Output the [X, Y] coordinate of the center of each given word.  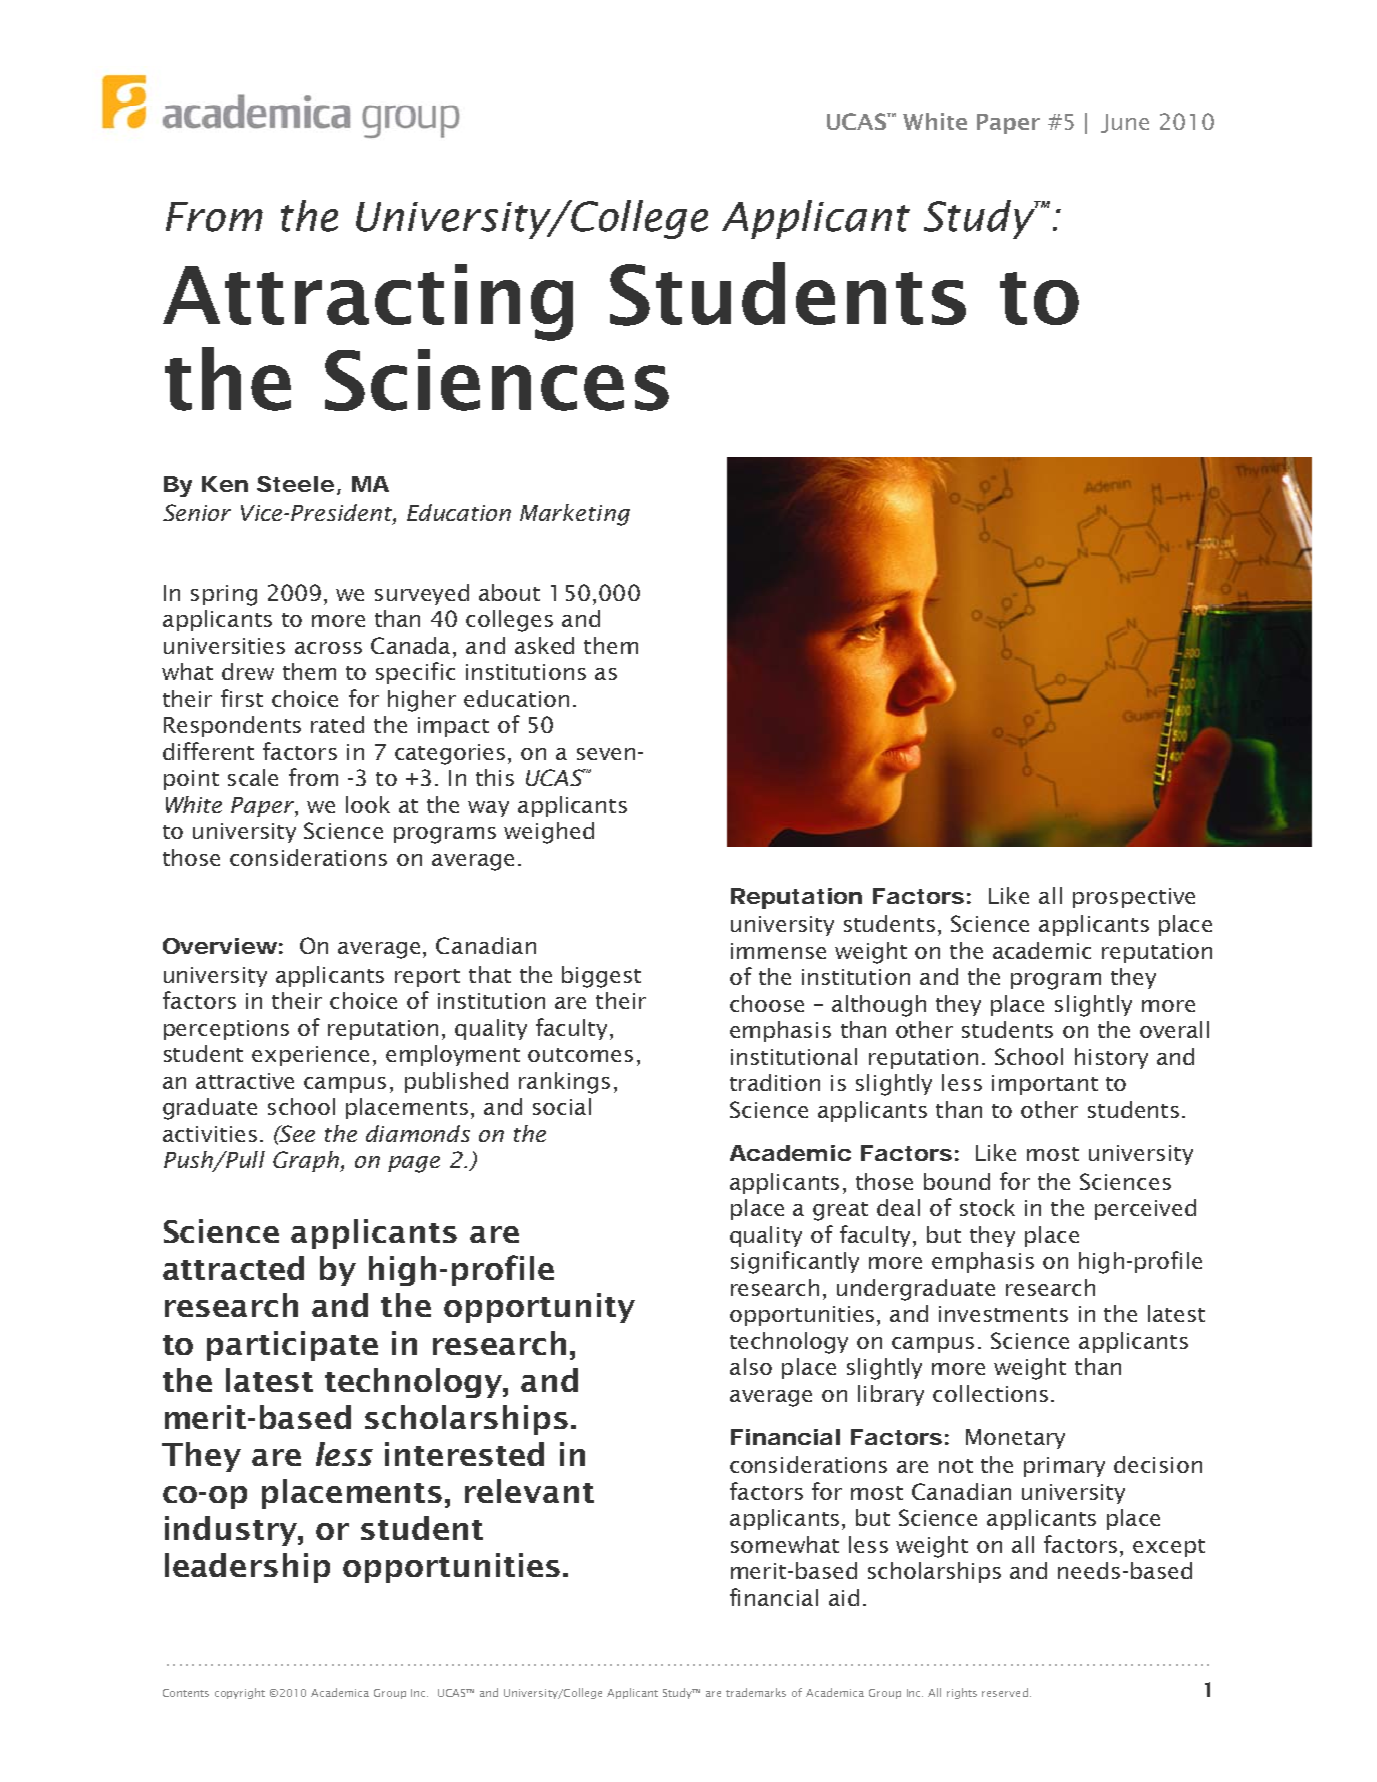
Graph [307, 1161]
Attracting [368, 302]
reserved [1005, 1692]
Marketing [575, 515]
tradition [775, 1082]
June [1125, 123]
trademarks [756, 1692]
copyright [240, 1693]
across [328, 648]
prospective [1134, 898]
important [1045, 1085]
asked [544, 645]
